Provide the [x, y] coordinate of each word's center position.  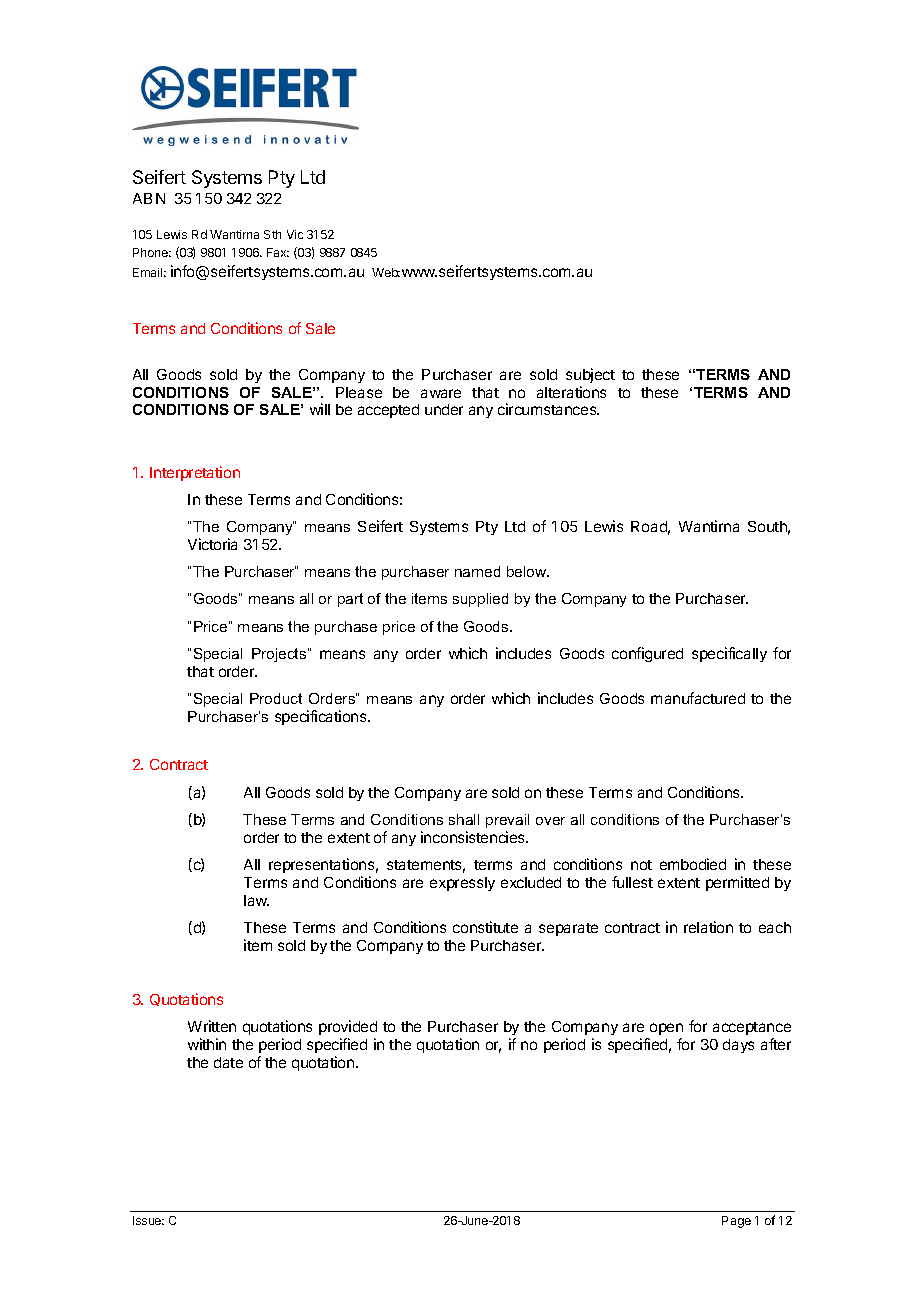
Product [276, 698]
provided [348, 1027]
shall [464, 819]
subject [590, 375]
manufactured [698, 698]
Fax [278, 252]
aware [441, 393]
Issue [148, 1220]
